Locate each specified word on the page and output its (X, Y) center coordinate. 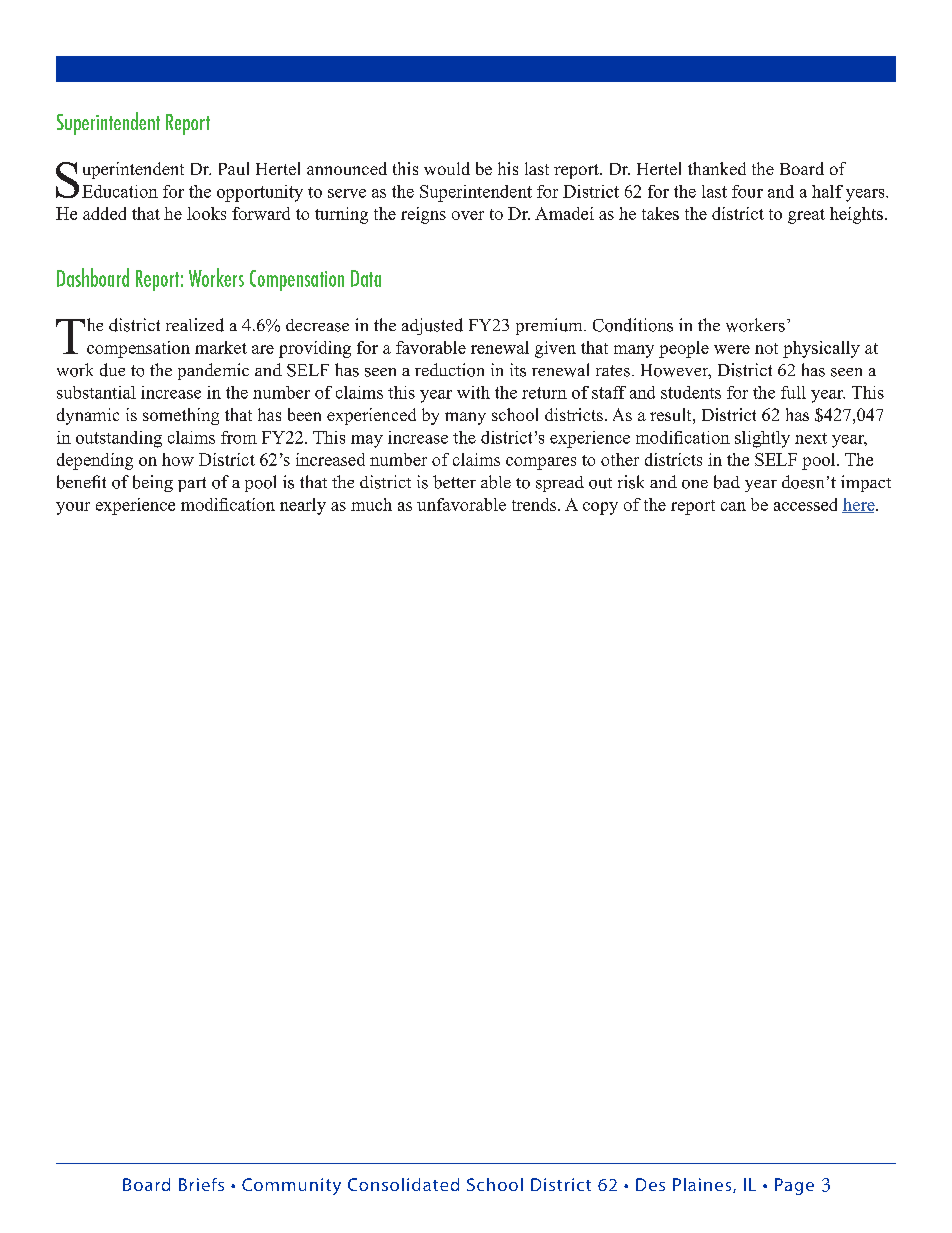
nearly (303, 506)
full (793, 392)
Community (291, 1186)
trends (535, 504)
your (73, 508)
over (468, 215)
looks (206, 213)
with (473, 392)
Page (794, 1186)
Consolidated (403, 1184)
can (733, 506)
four (747, 191)
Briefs (201, 1184)
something (181, 416)
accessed (805, 504)
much (371, 504)
